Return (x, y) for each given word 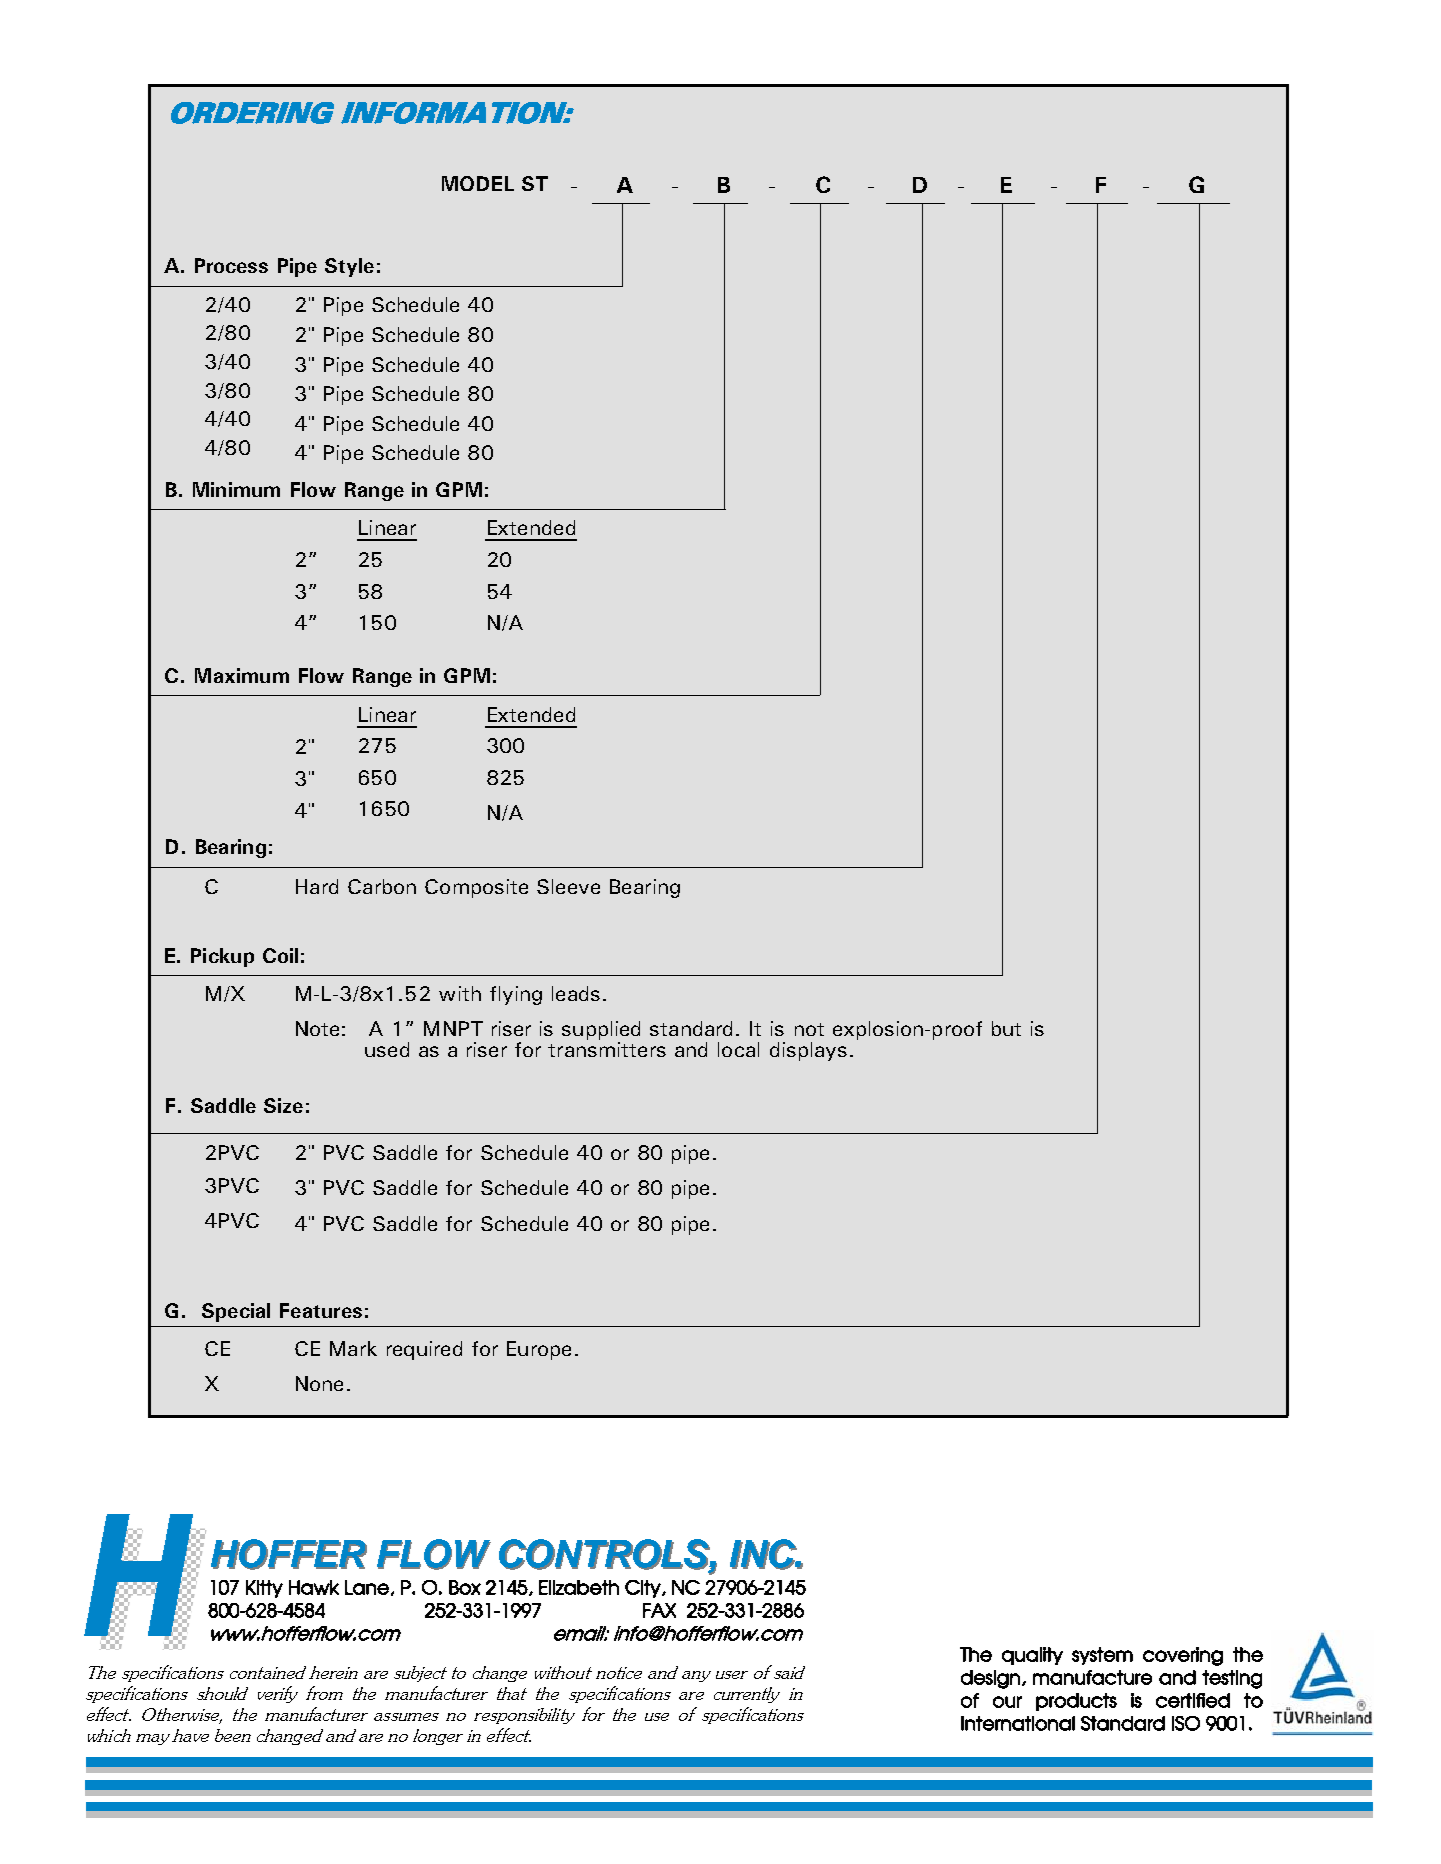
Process (231, 265)
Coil (280, 955)
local (738, 1049)
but (1006, 1028)
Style (349, 267)
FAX (659, 1610)
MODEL (478, 183)
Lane (367, 1587)
